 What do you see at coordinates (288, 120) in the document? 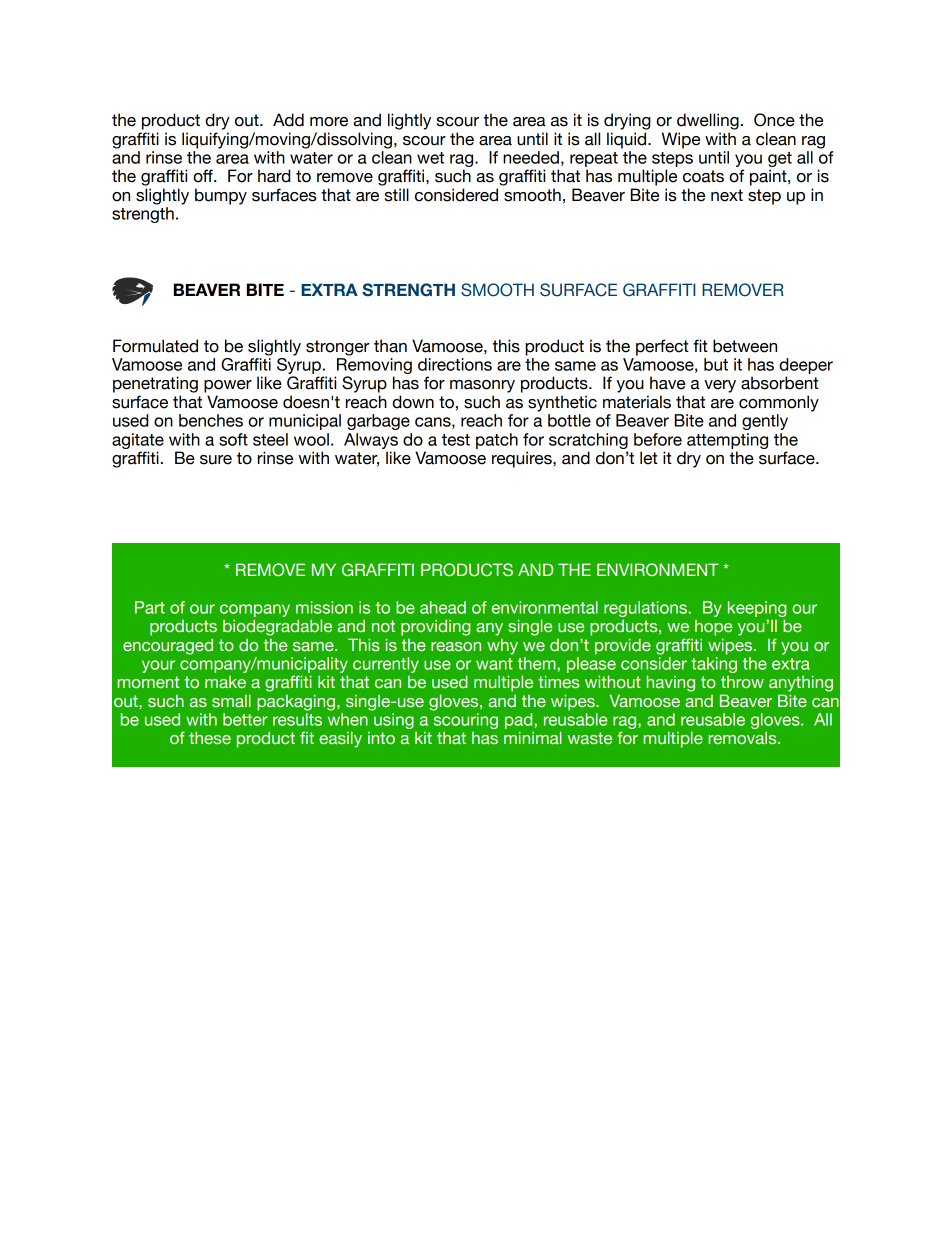
I see `Add` at bounding box center [288, 120].
